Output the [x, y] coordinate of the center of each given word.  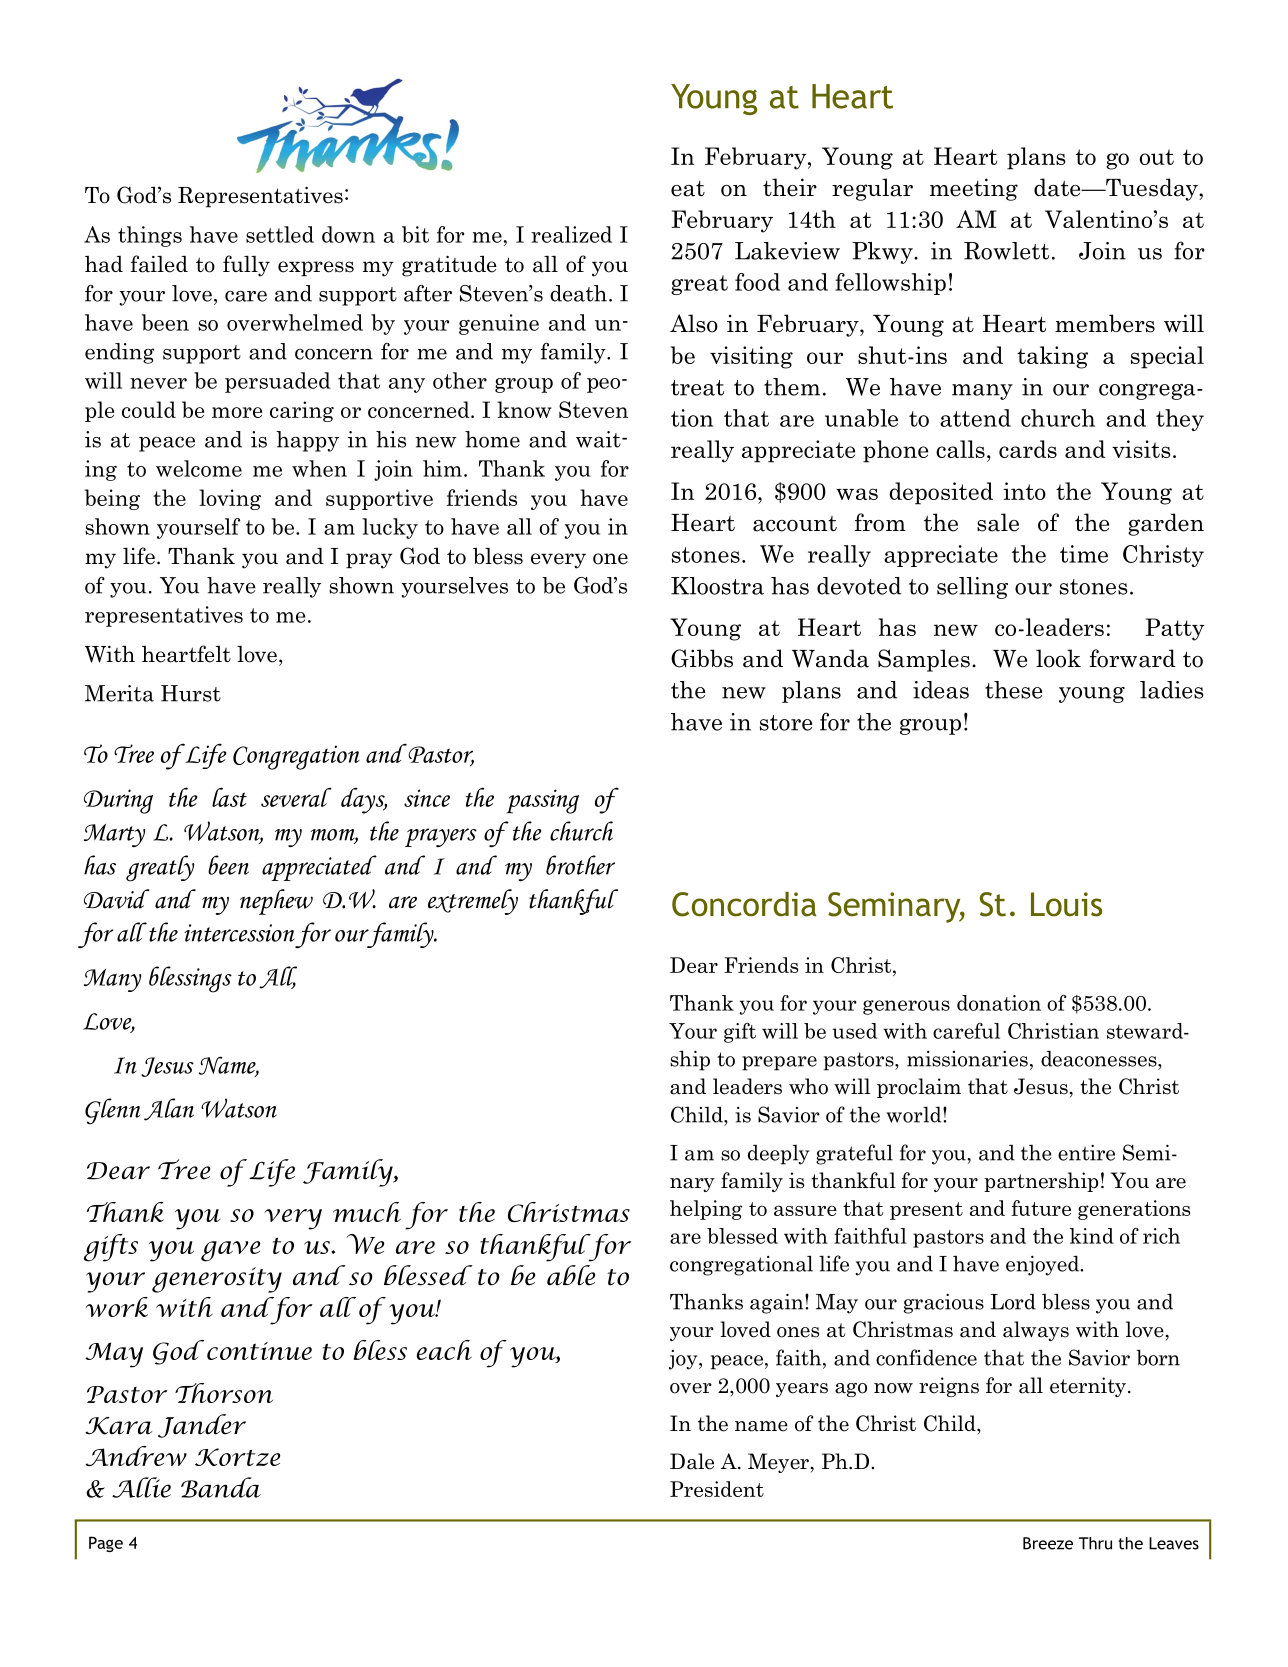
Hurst [191, 693]
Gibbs [702, 658]
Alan [169, 1109]
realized [571, 234]
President [717, 1489]
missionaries [967, 1059]
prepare [779, 1063]
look [1058, 658]
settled [280, 234]
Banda [221, 1487]
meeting [974, 189]
